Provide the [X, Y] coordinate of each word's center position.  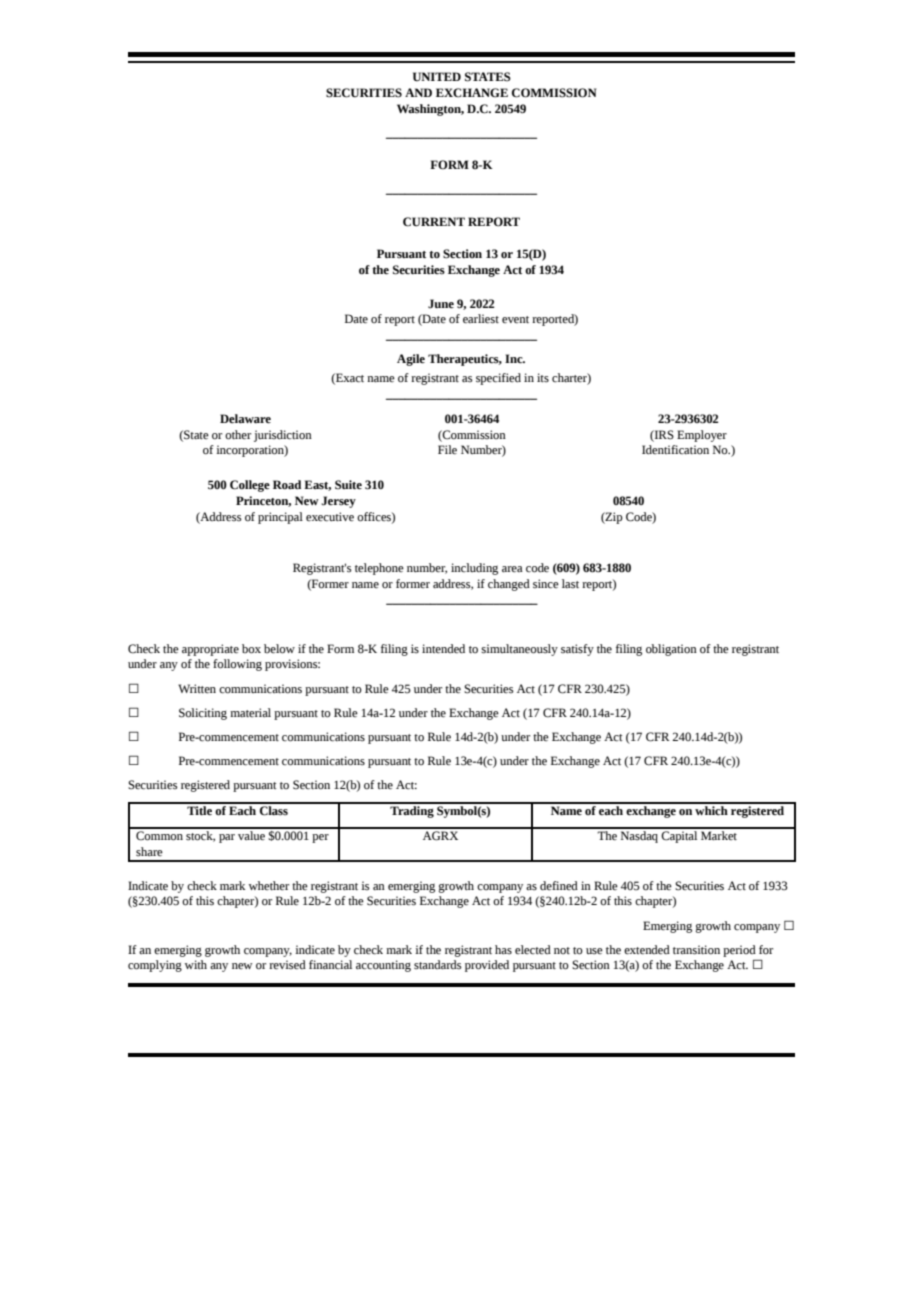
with [196, 964]
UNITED [437, 76]
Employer [702, 436]
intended [443, 649]
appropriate [210, 650]
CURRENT [434, 222]
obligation [671, 650]
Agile [411, 360]
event [515, 320]
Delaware [245, 419]
